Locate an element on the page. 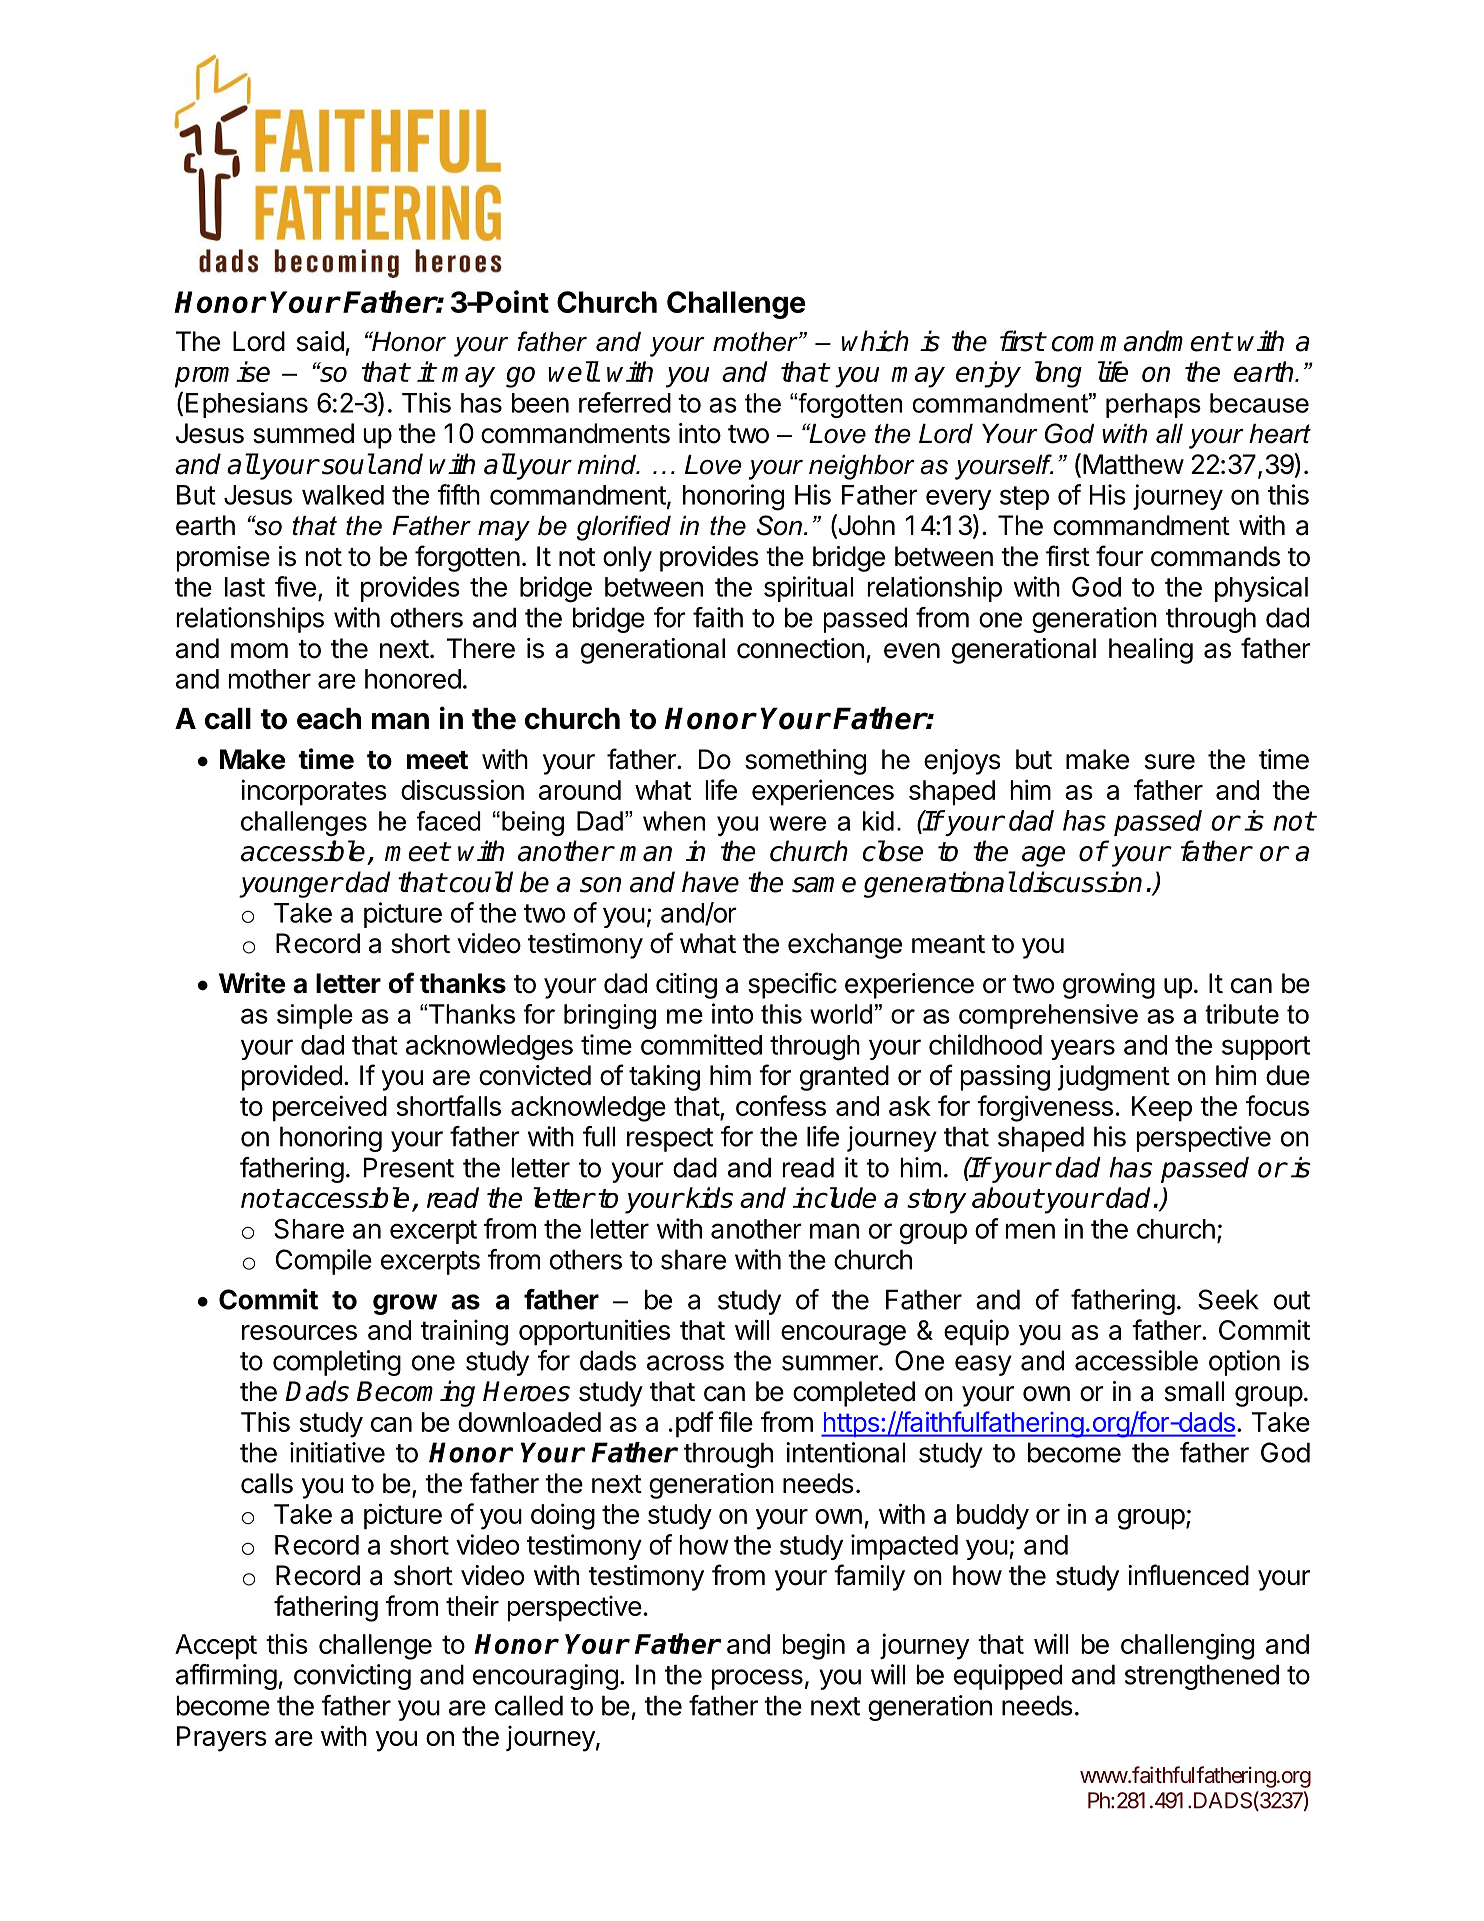 The width and height of the image is (1484, 1921). perhaps is located at coordinates (1153, 405).
